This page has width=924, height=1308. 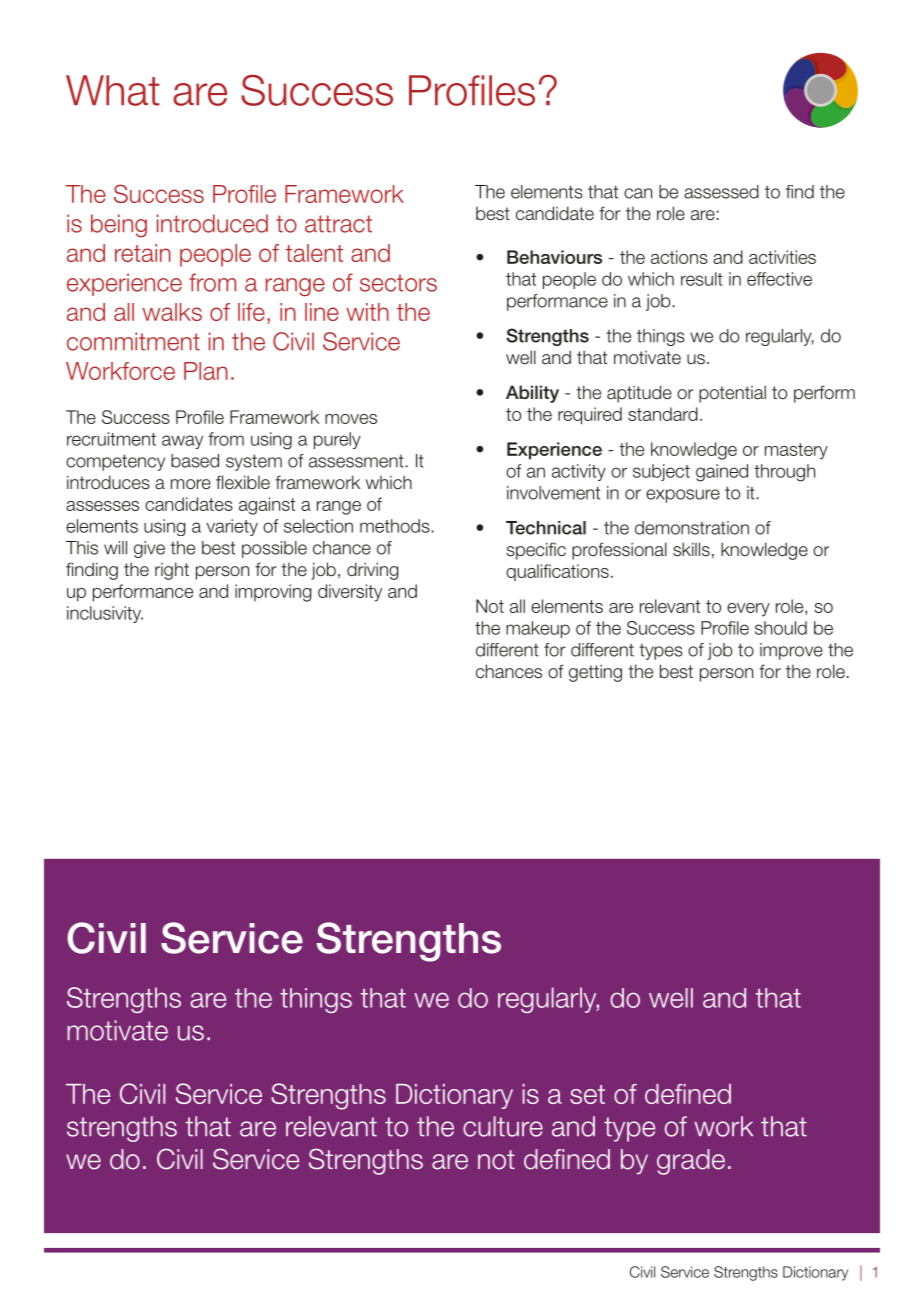 What do you see at coordinates (105, 614) in the page?
I see `inclusivity` at bounding box center [105, 614].
